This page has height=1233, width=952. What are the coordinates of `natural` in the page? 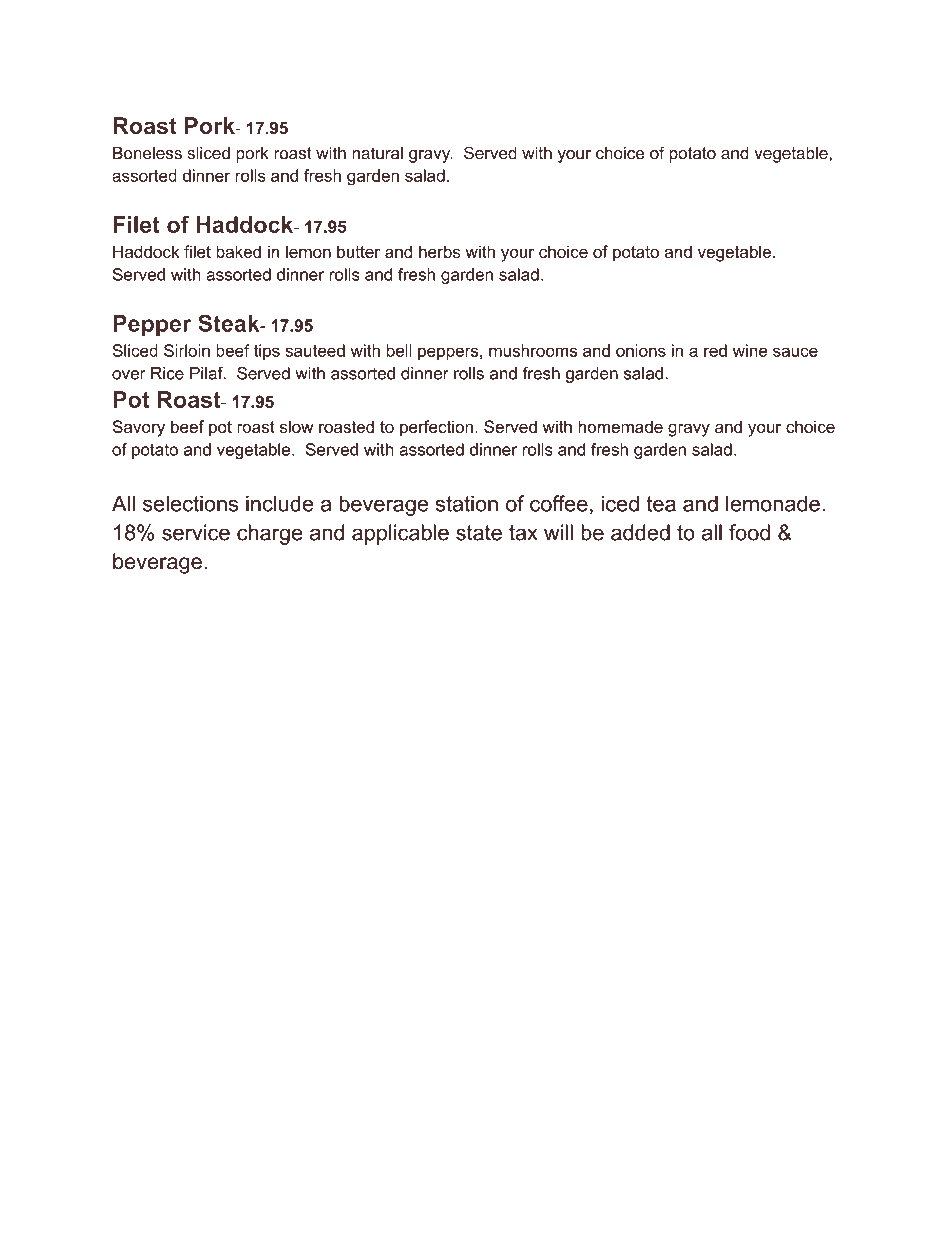 It's located at (377, 153).
